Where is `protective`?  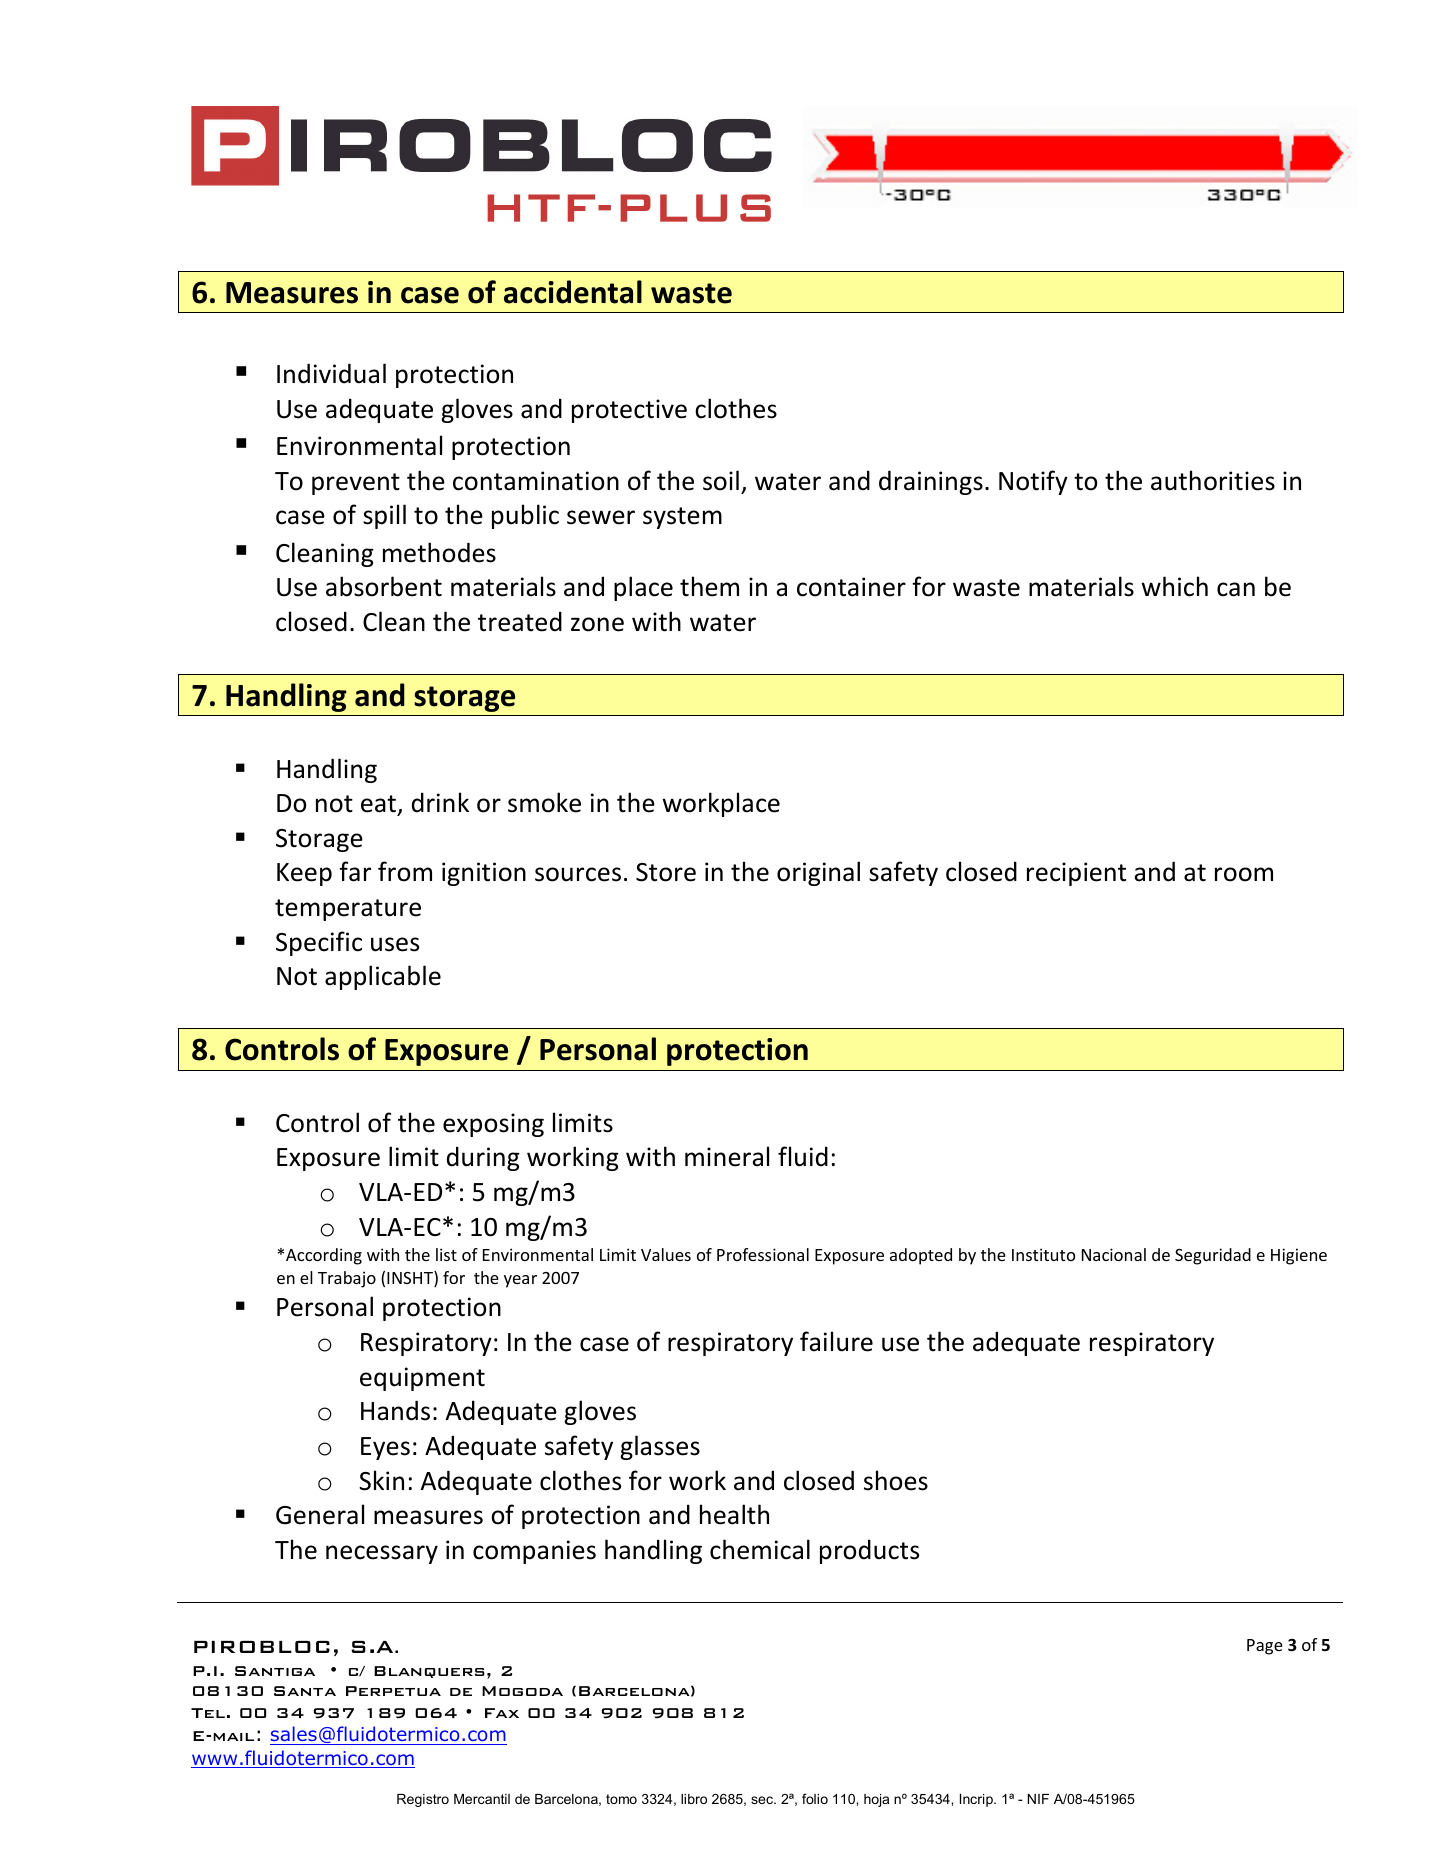
protective is located at coordinates (629, 411).
